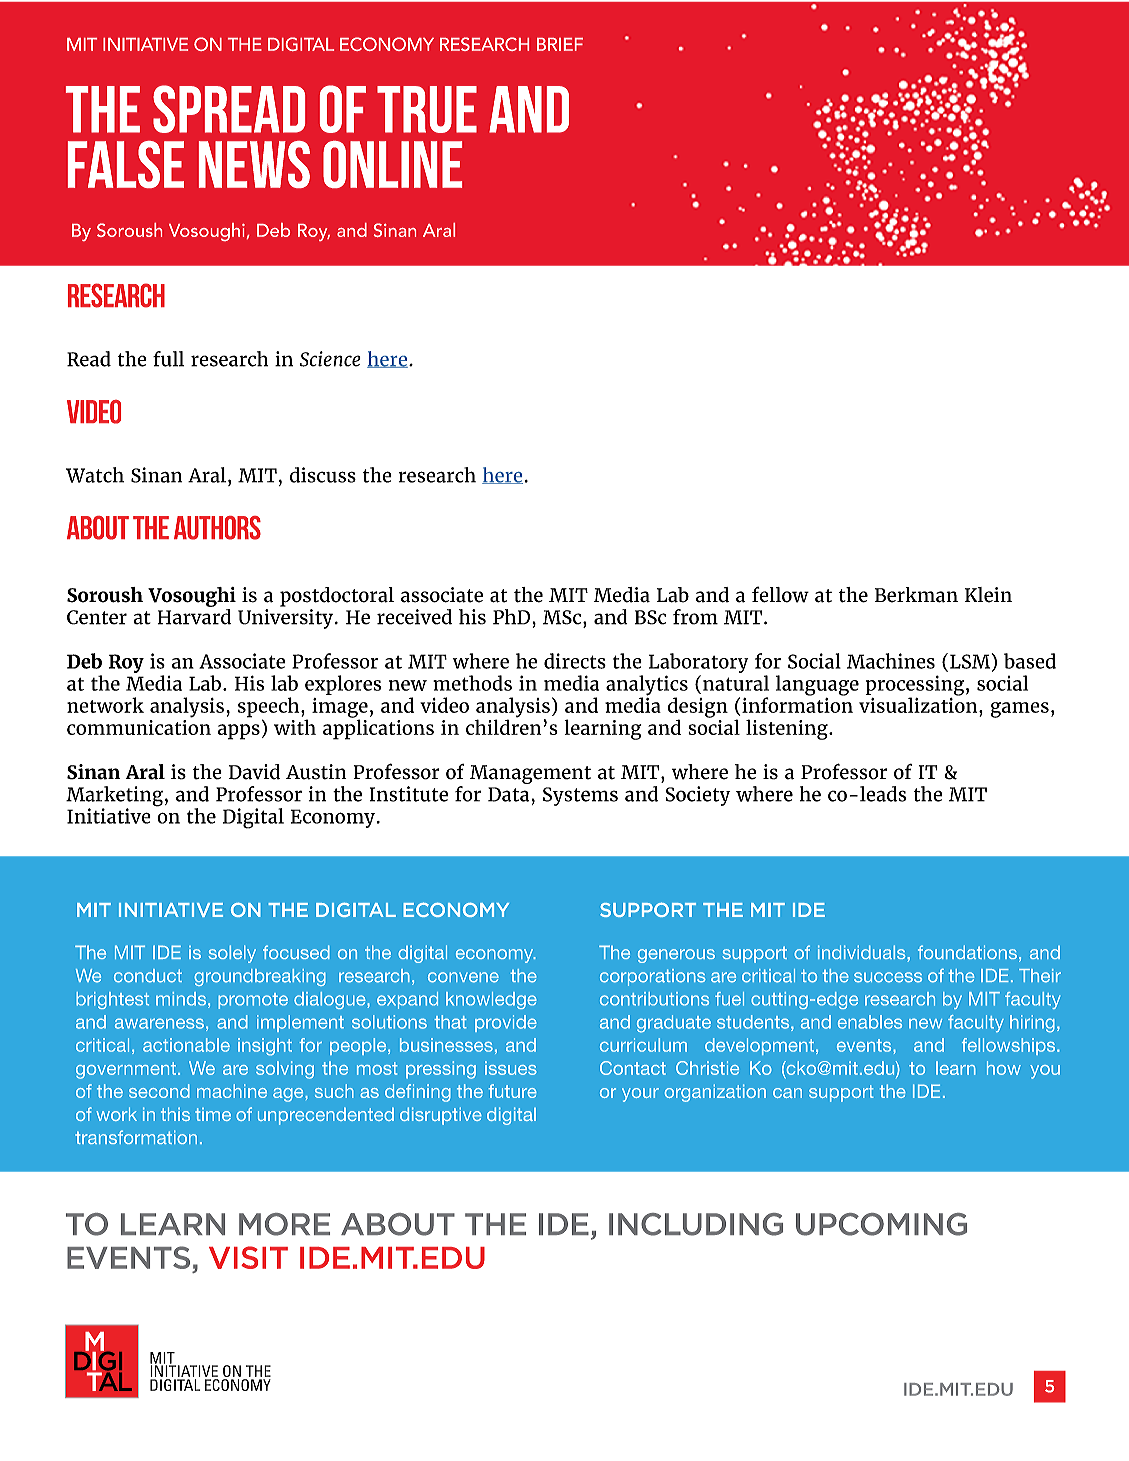  I want to click on Science, so click(330, 359).
